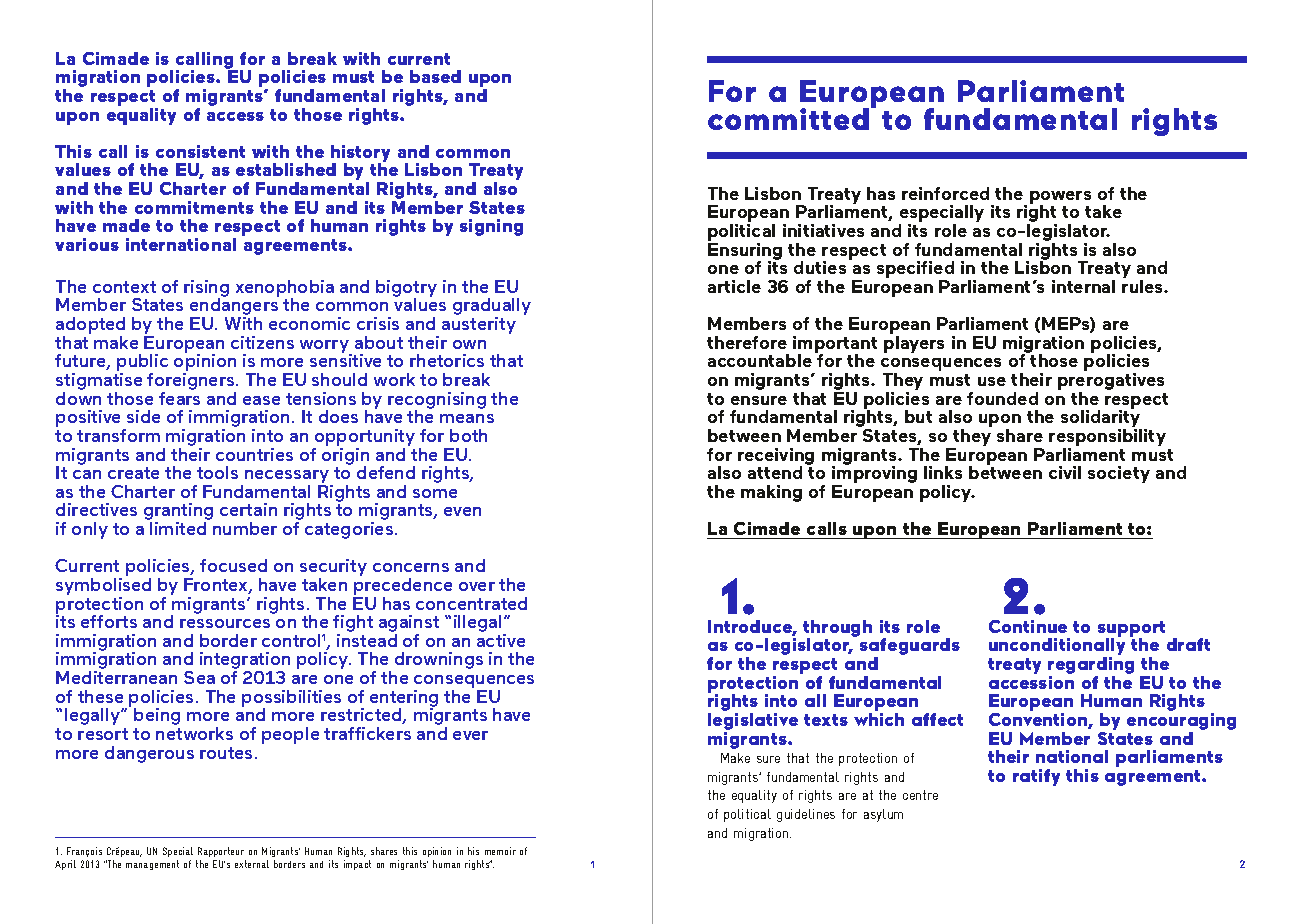 The height and width of the screenshot is (924, 1303). I want to click on committed, so click(790, 118).
